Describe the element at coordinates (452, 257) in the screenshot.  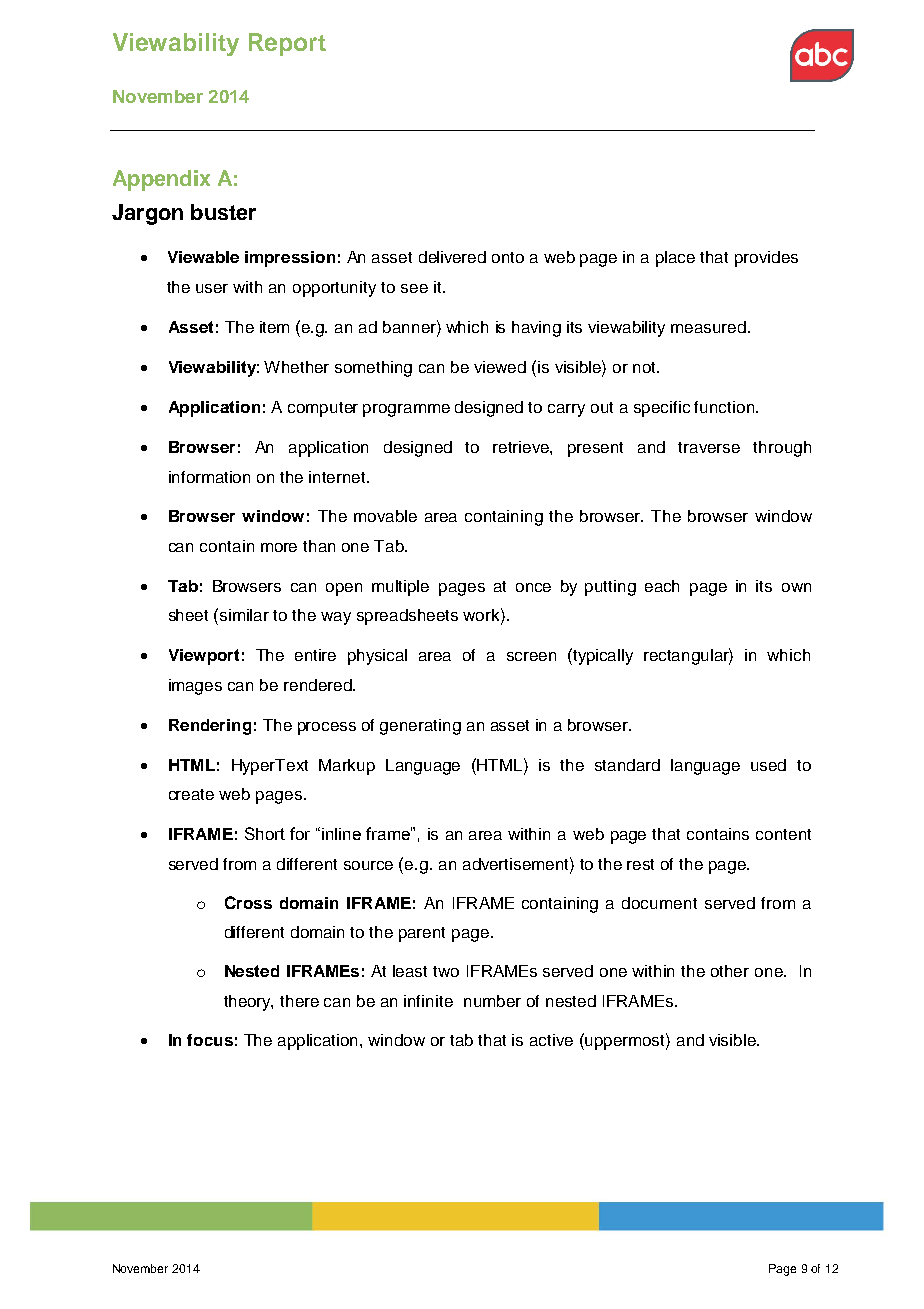
I see `delivered` at that location.
